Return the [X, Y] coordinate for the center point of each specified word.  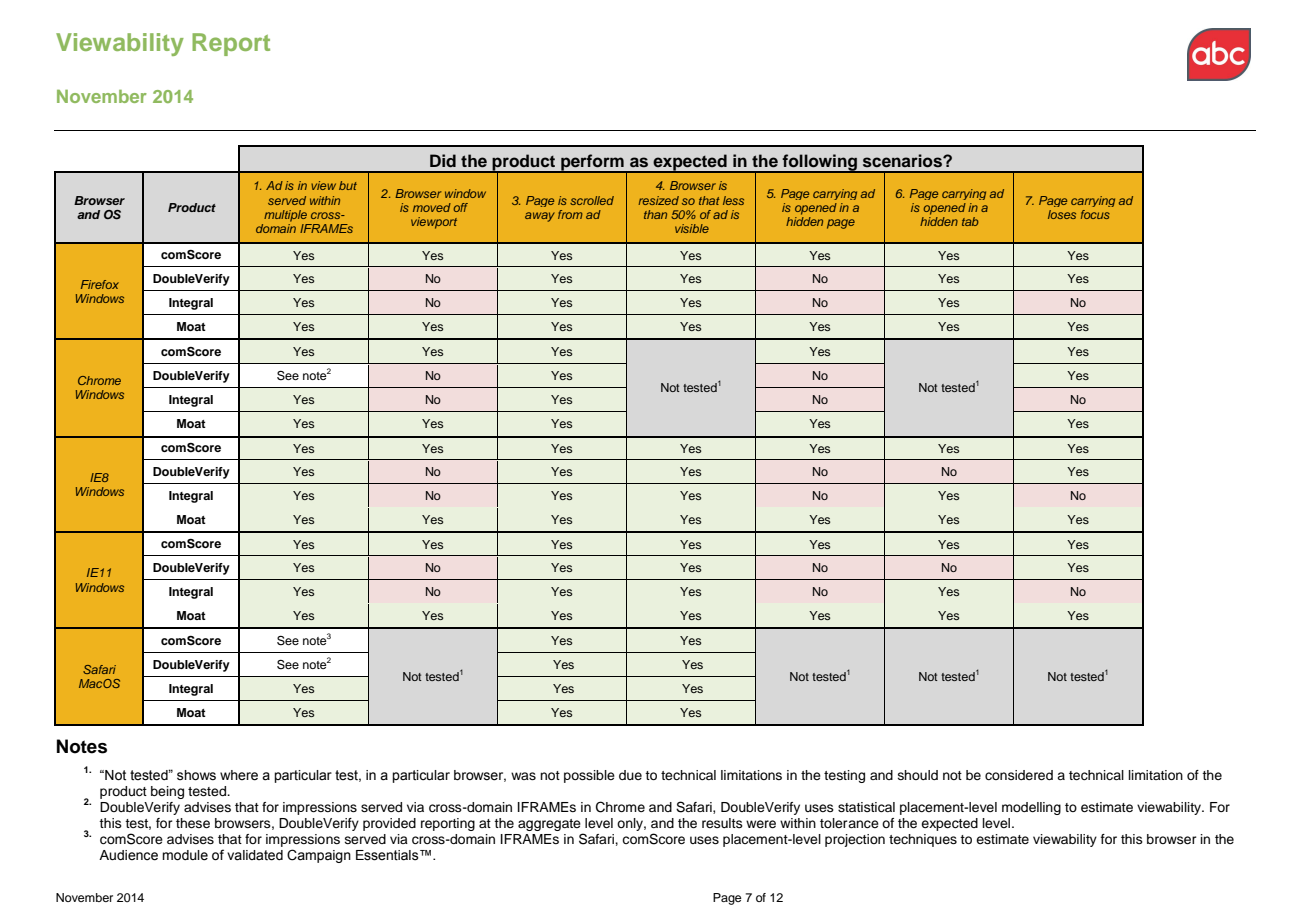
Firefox [100, 284]
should [918, 775]
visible [692, 228]
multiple [285, 216]
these [193, 823]
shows [196, 775]
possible [589, 776]
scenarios [903, 161]
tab [970, 221]
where [239, 775]
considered [1019, 775]
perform [592, 163]
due [630, 775]
